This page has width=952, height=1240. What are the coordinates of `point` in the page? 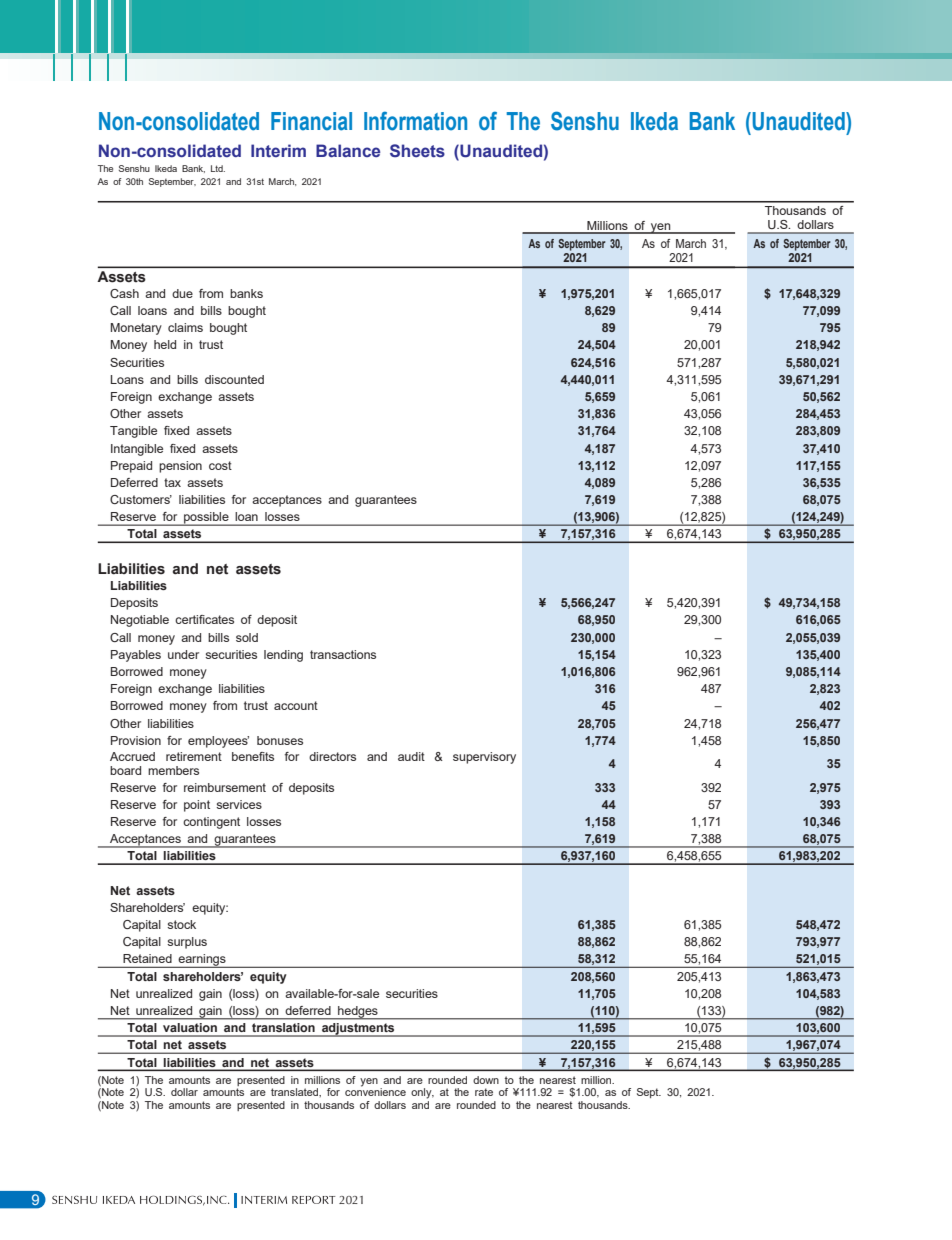 It's located at (197, 806).
